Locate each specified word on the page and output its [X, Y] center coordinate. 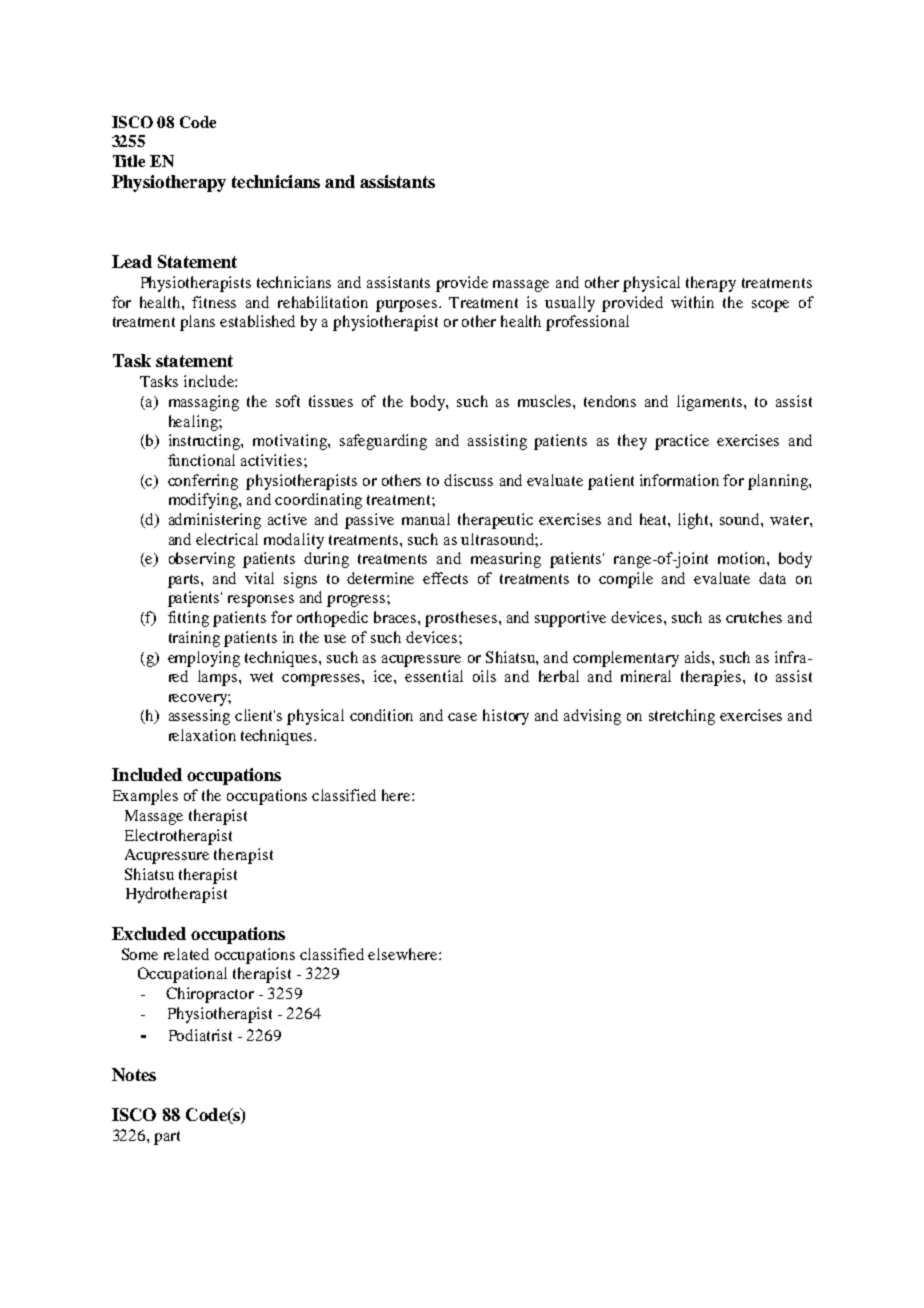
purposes [406, 306]
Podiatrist [200, 1035]
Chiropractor [210, 995]
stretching [682, 717]
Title [129, 161]
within [692, 302]
